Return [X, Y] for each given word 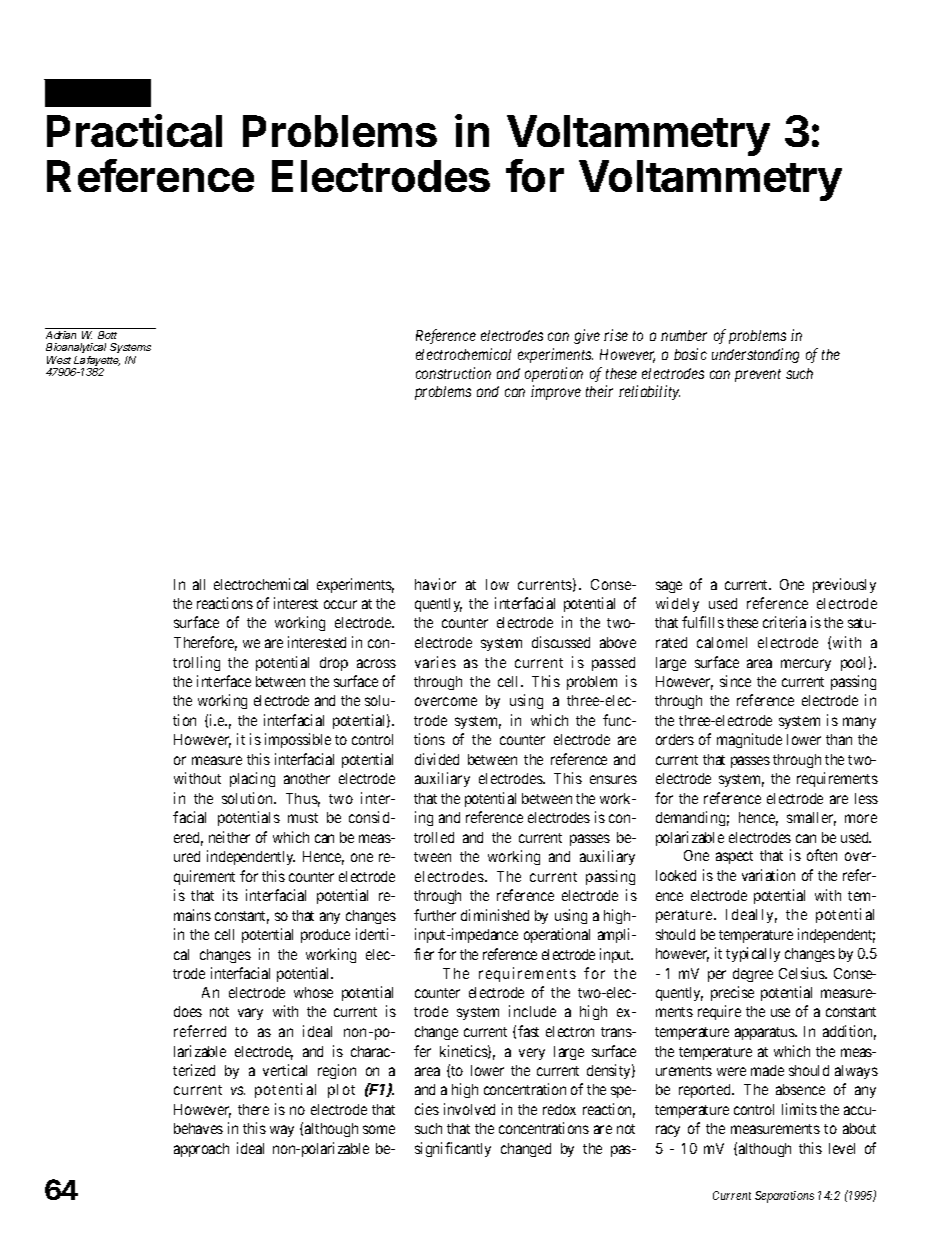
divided [437, 759]
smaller [811, 819]
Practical [134, 130]
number [684, 335]
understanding [755, 355]
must [303, 818]
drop [334, 664]
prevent [758, 375]
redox [559, 1109]
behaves [198, 1128]
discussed [561, 642]
